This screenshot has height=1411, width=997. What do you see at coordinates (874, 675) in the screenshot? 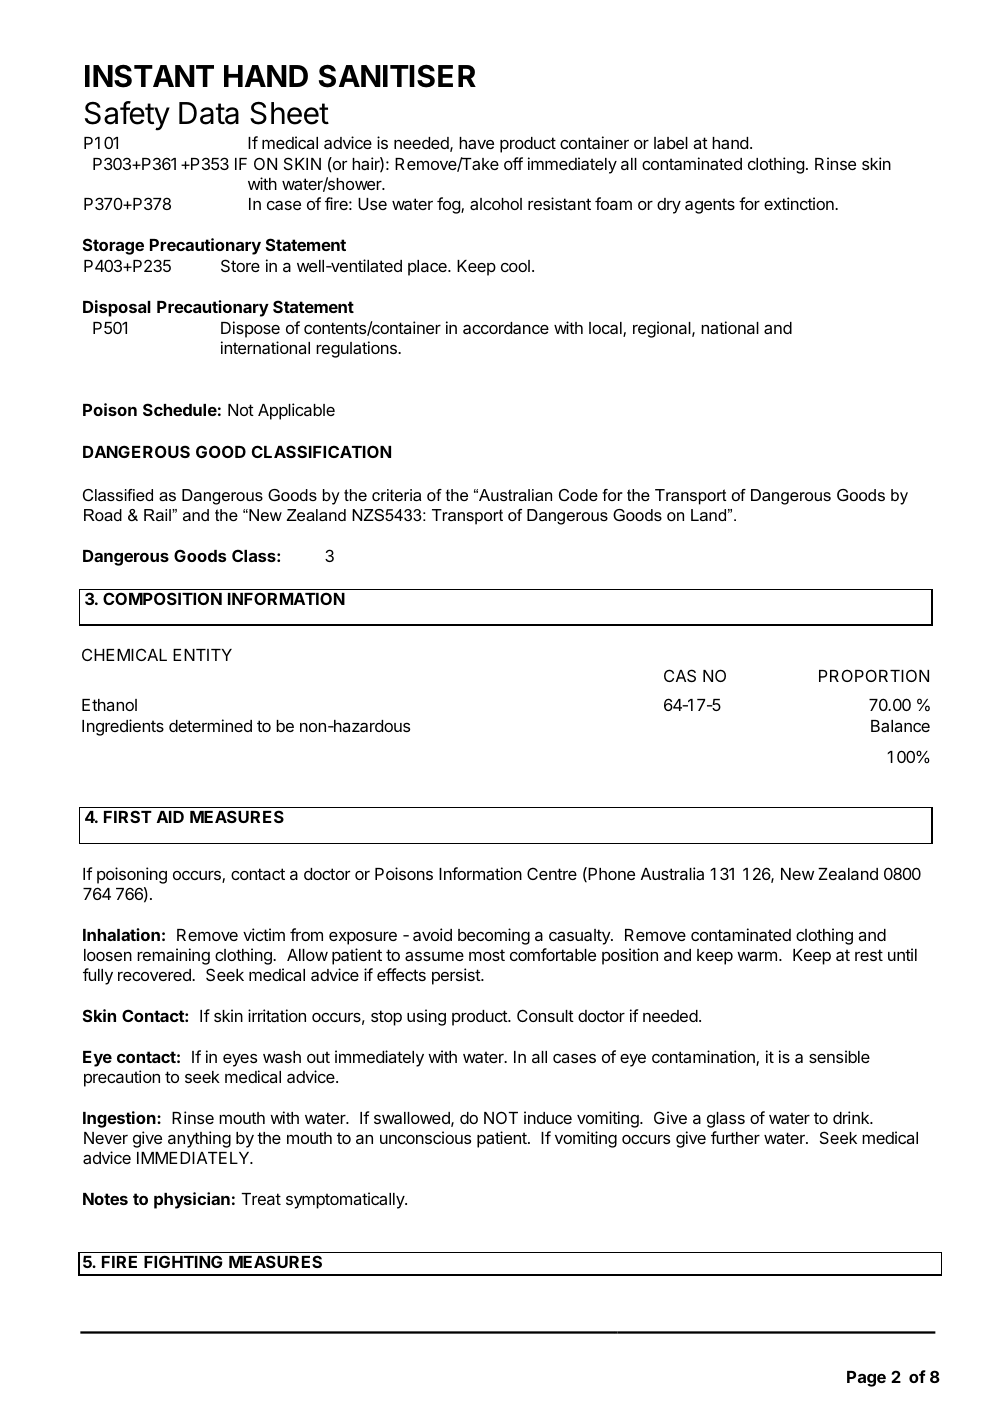
I see `PROPORTION` at bounding box center [874, 675].
